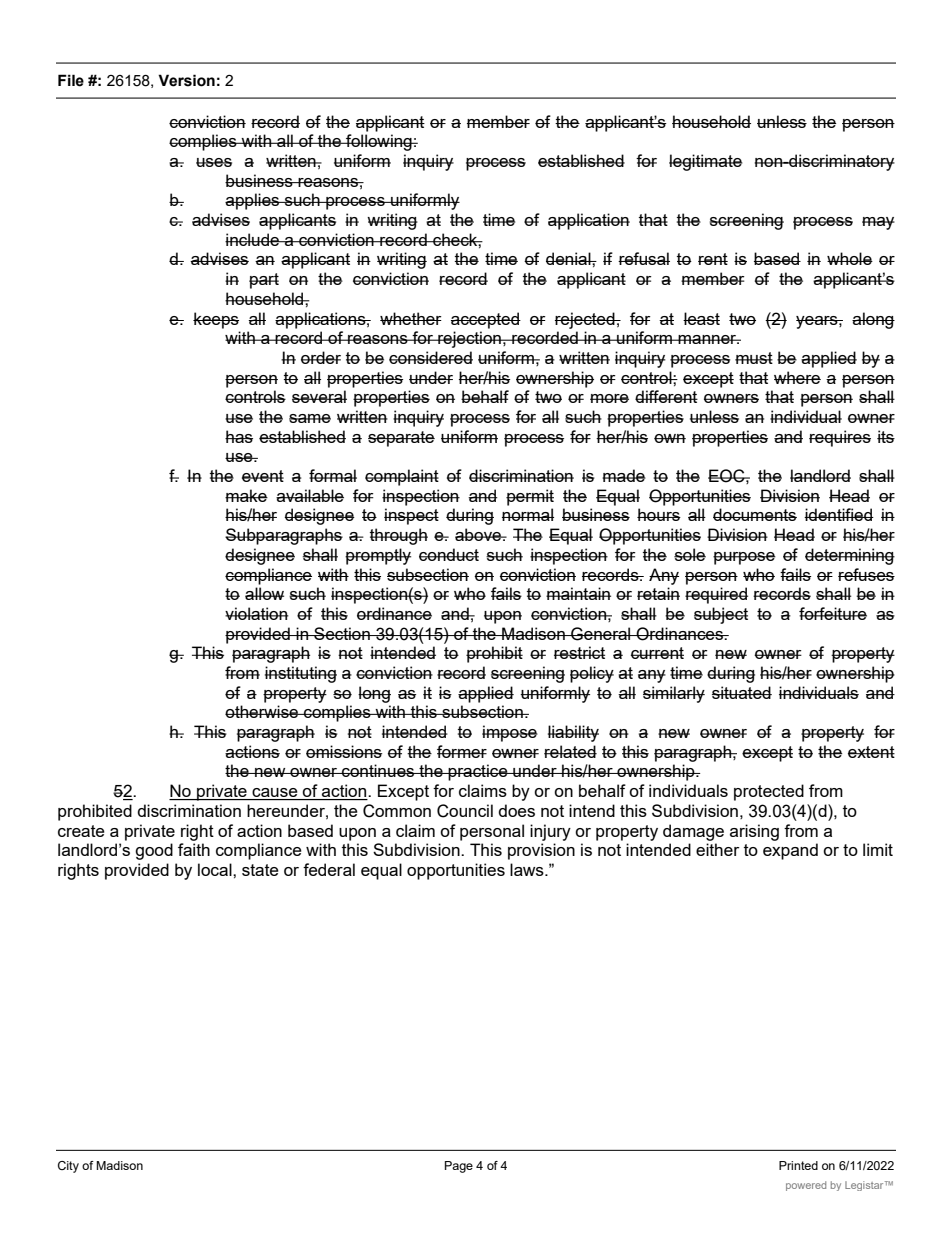 The height and width of the screenshot is (1233, 952). What do you see at coordinates (257, 613) in the screenshot?
I see `violation` at bounding box center [257, 613].
